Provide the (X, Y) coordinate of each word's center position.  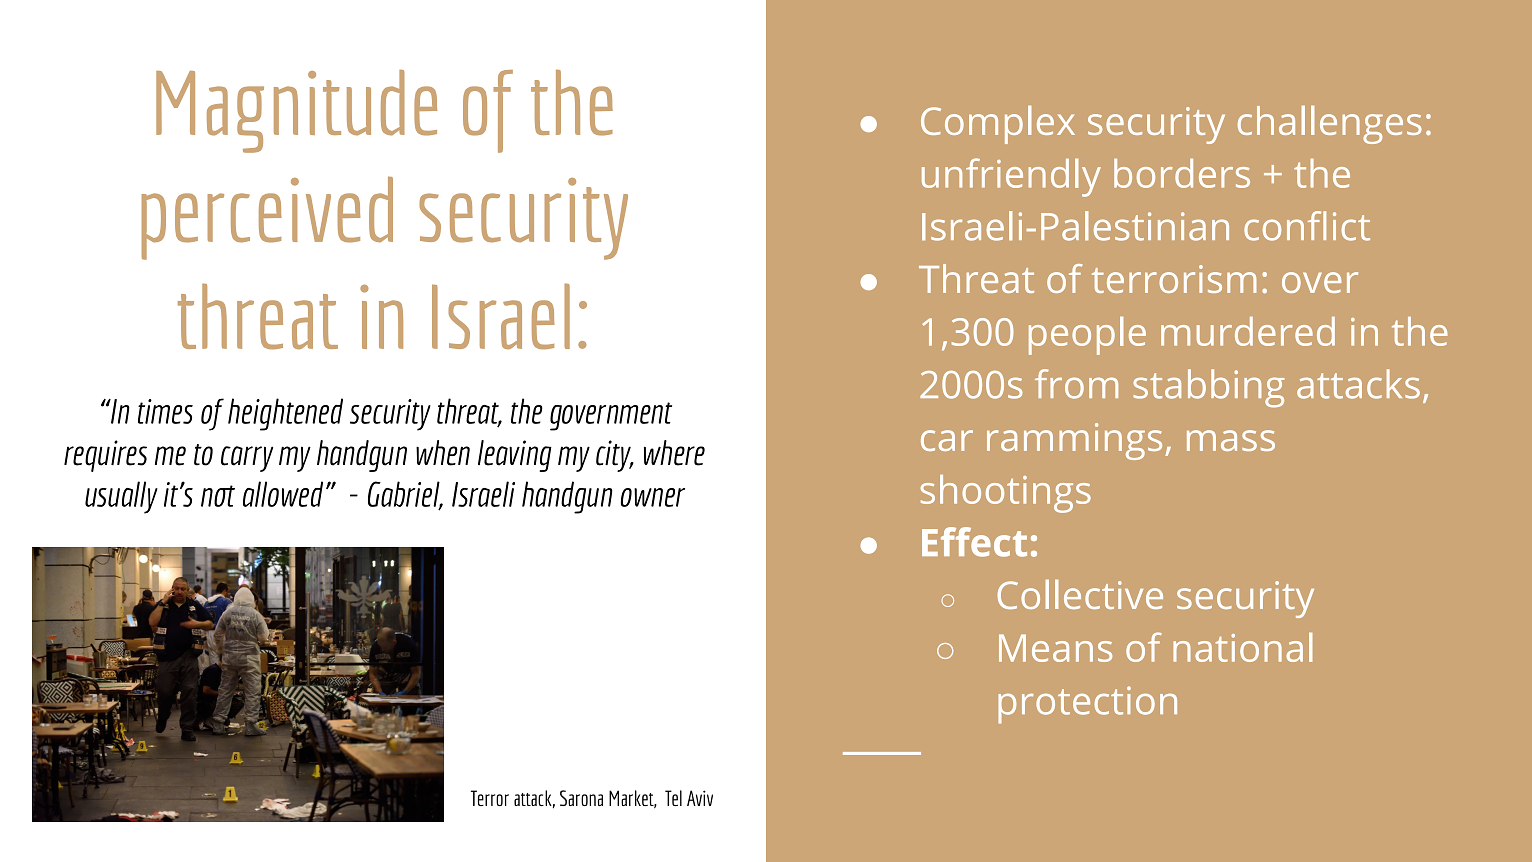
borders (1182, 173)
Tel (673, 798)
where (674, 453)
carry (247, 459)
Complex (998, 125)
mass (1231, 440)
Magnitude (296, 111)
